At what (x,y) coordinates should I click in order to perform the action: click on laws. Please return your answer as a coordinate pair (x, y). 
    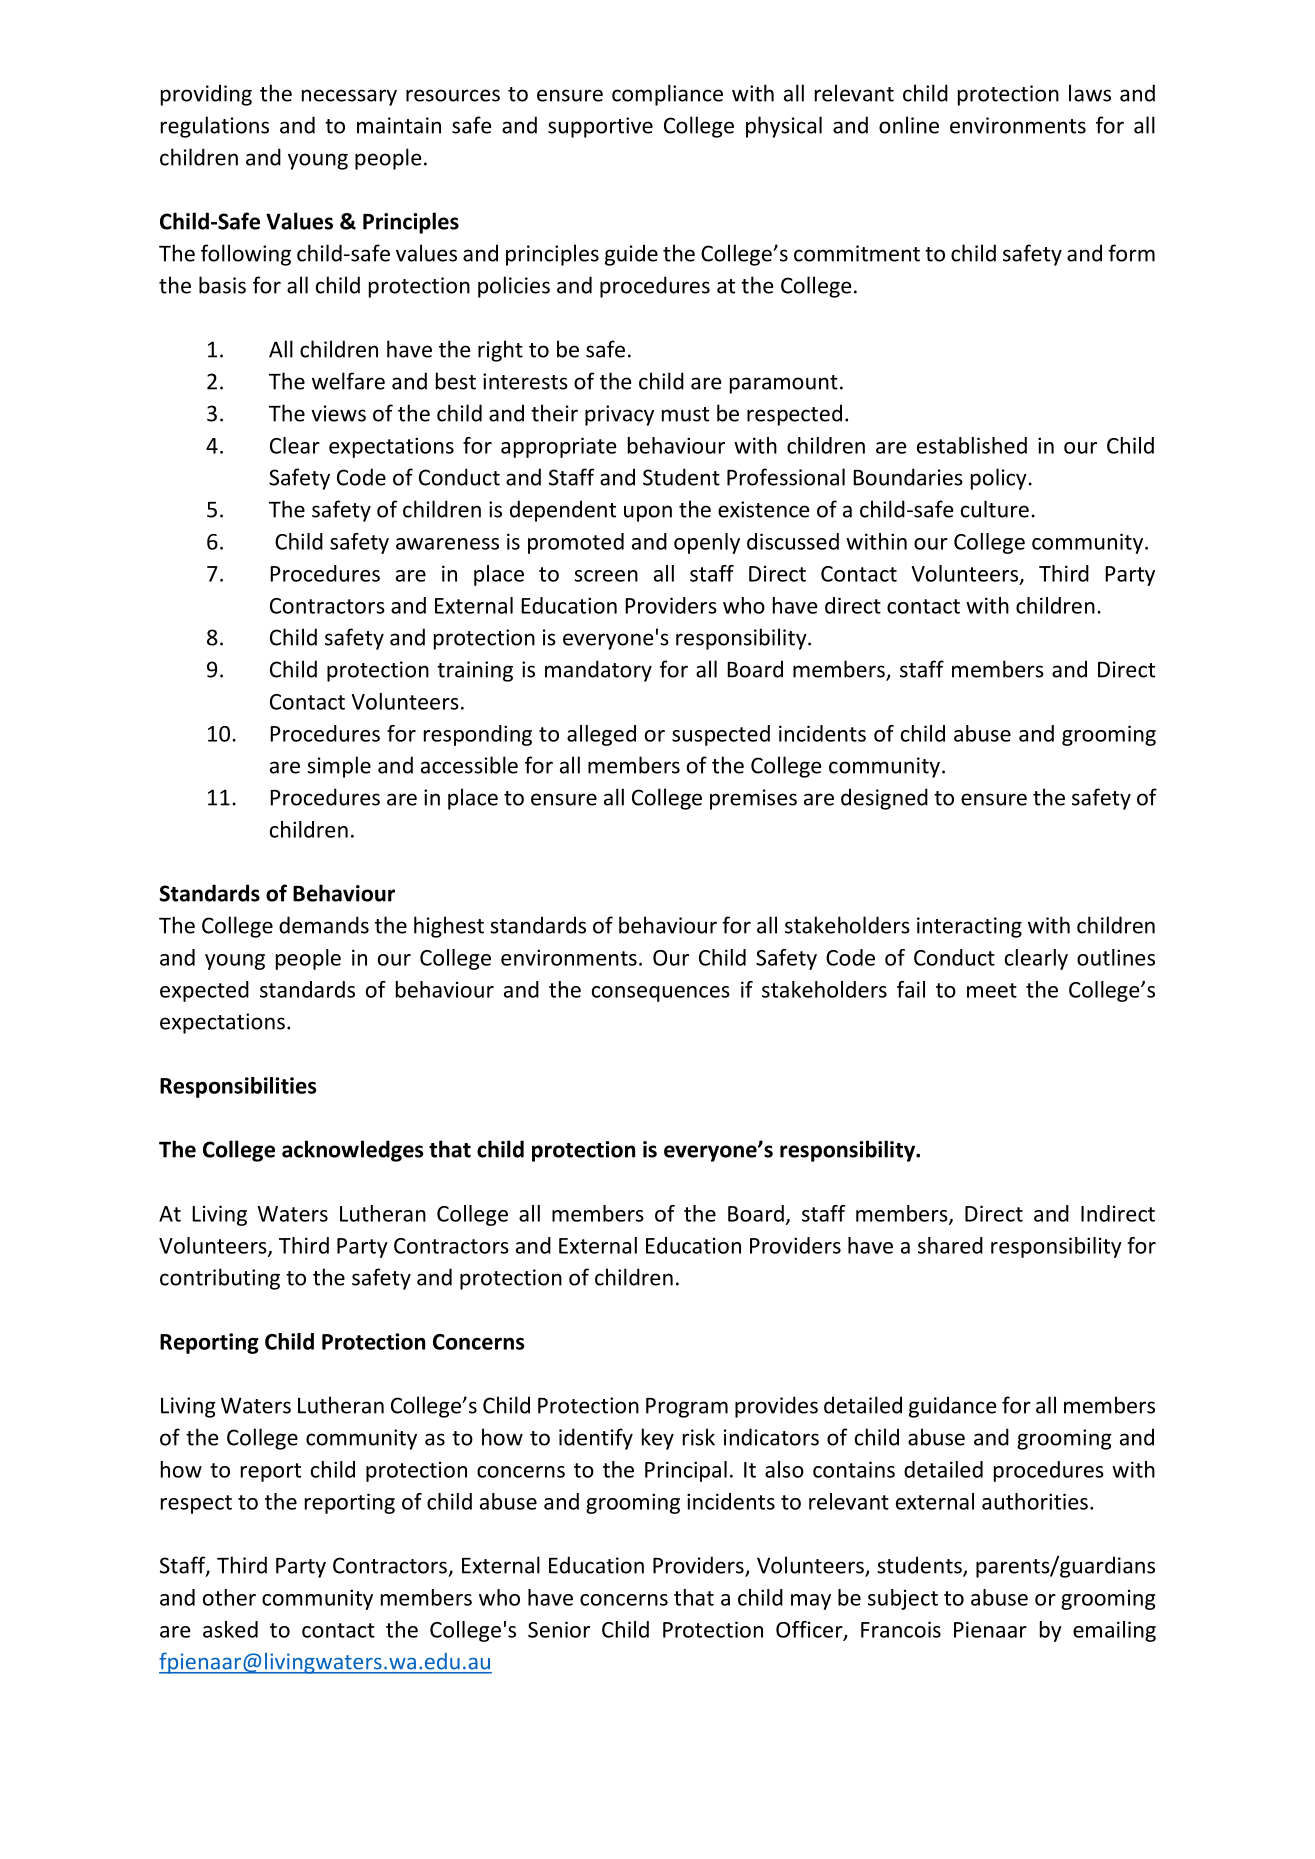
    Looking at the image, I should click on (1090, 93).
